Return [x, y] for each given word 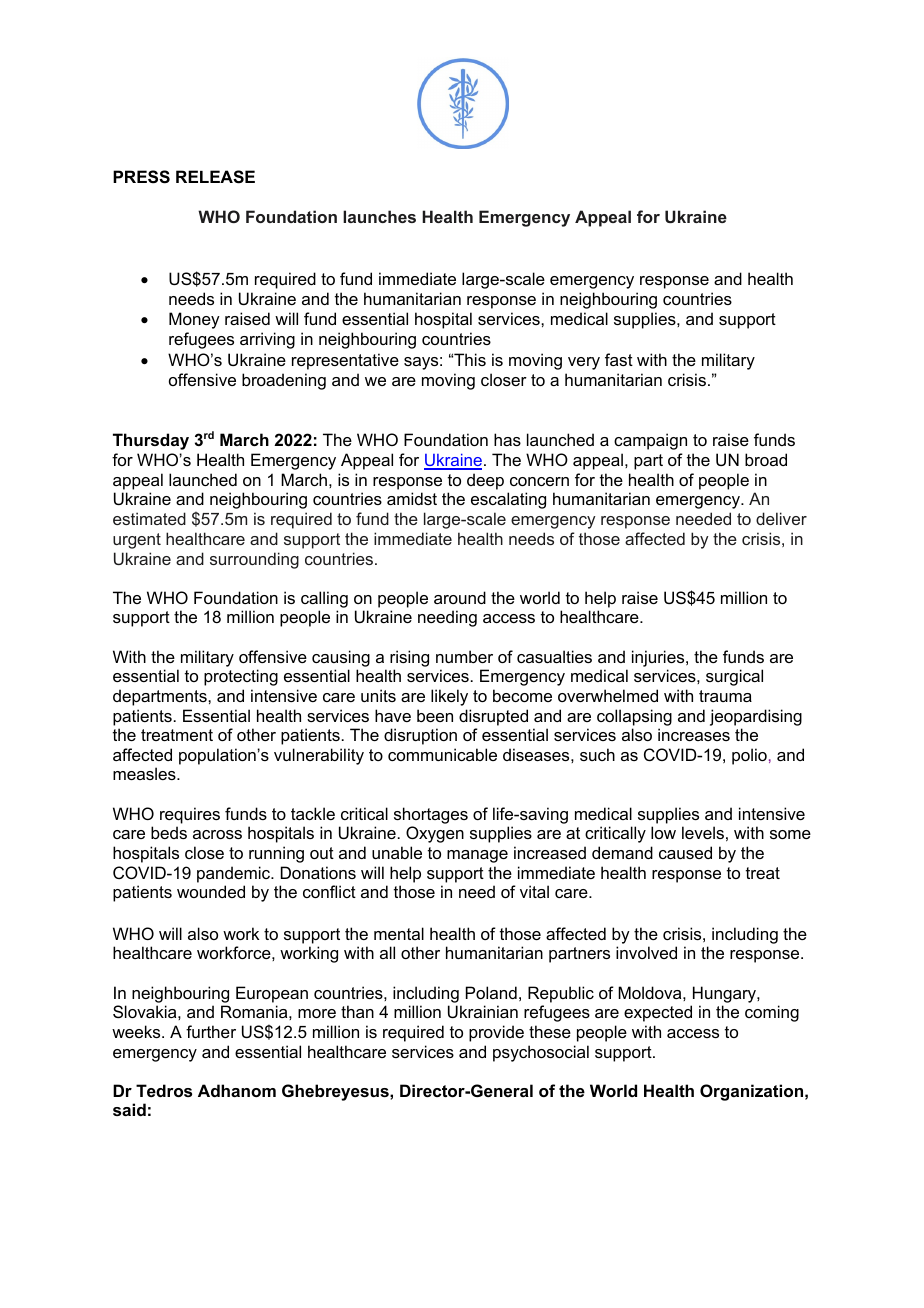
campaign [650, 441]
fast [619, 359]
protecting [241, 677]
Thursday [151, 441]
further [211, 1031]
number [464, 656]
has [507, 439]
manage [477, 856]
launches [379, 216]
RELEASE [215, 177]
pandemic [234, 874]
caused [685, 852]
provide [496, 1033]
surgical [734, 677]
